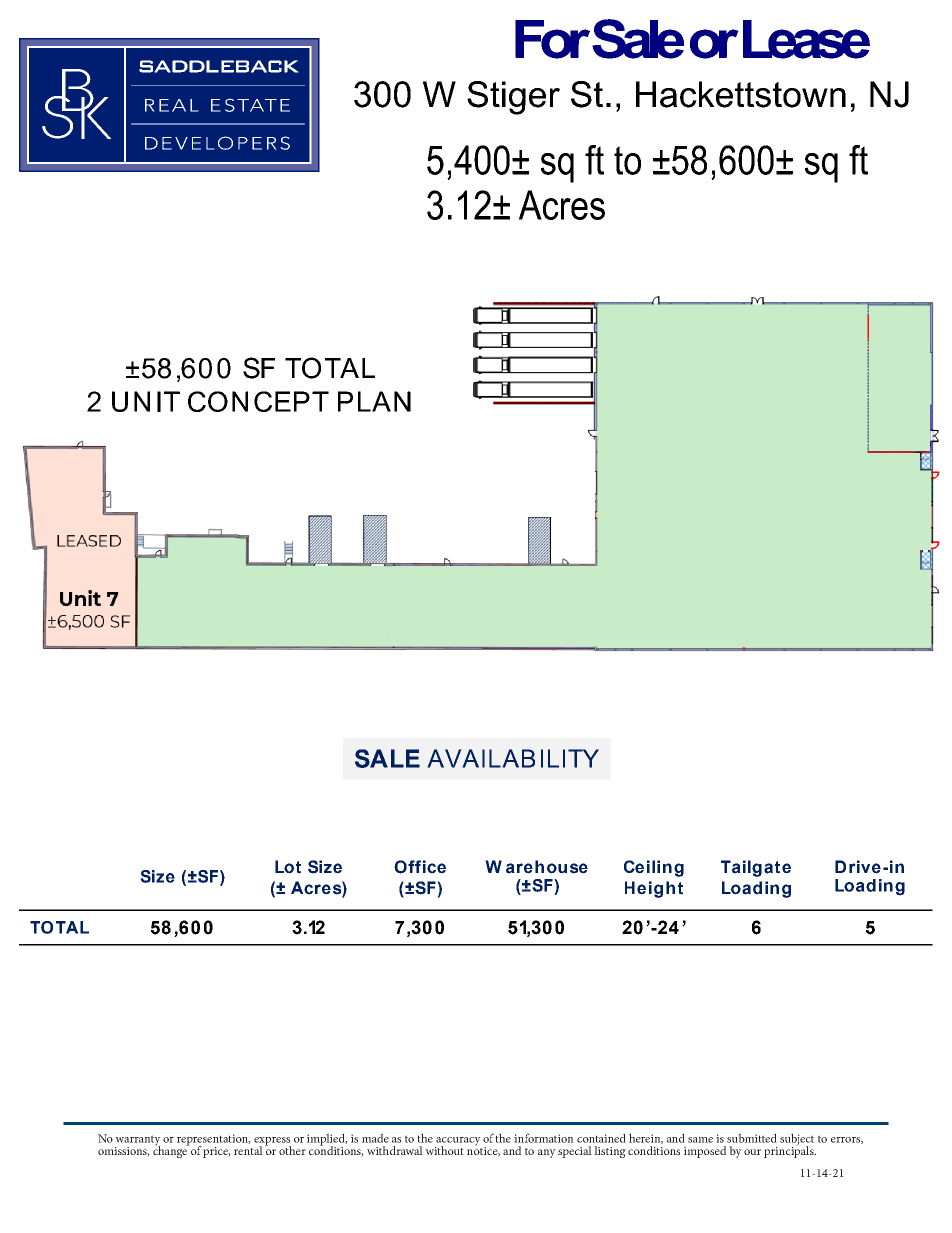 This screenshot has height=1233, width=952. Describe the element at coordinates (146, 401) in the screenshot. I see `UNIT` at that location.
